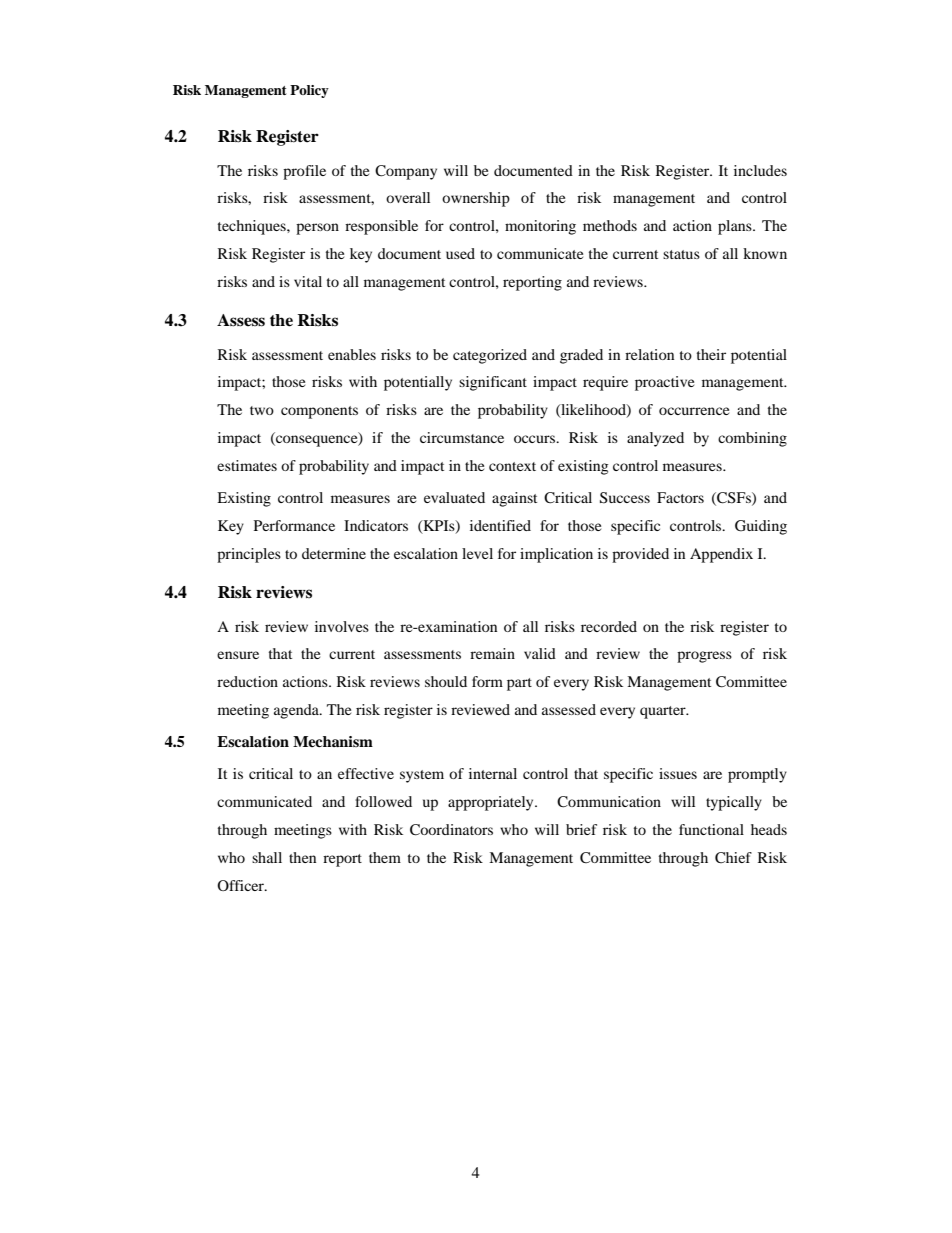  I want to click on progress, so click(704, 657).
